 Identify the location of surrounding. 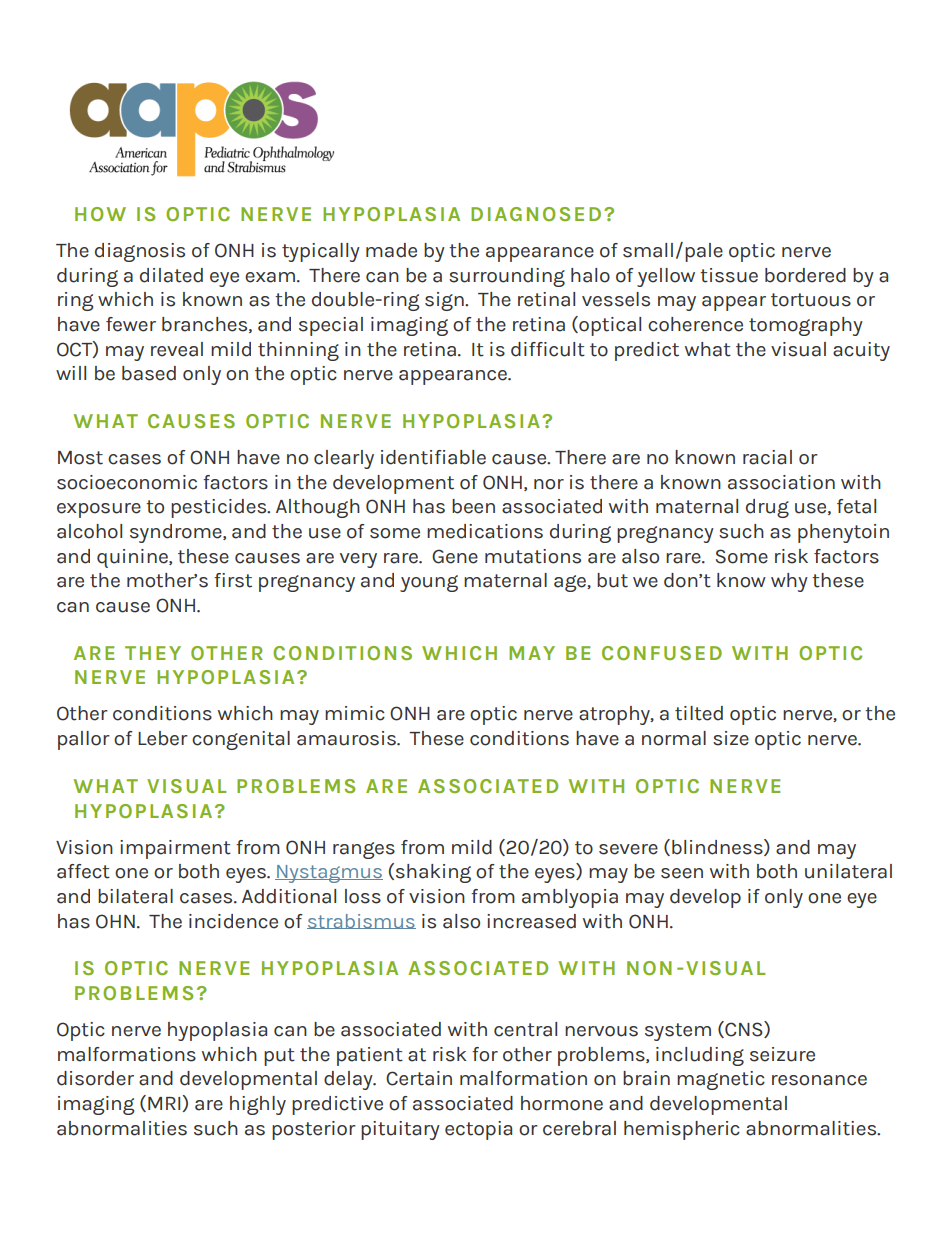
(507, 277).
